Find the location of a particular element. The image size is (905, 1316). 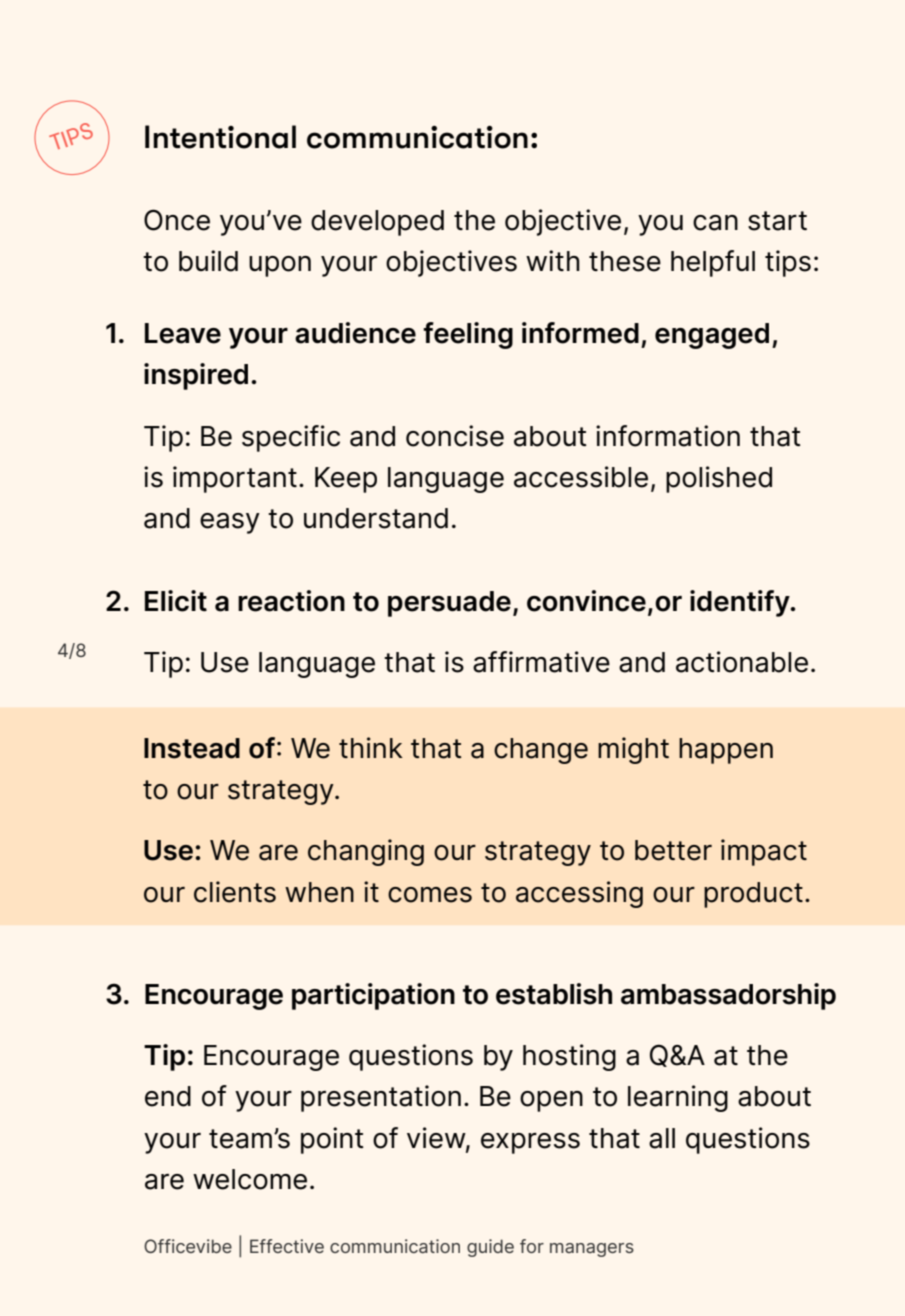

can is located at coordinates (715, 223).
